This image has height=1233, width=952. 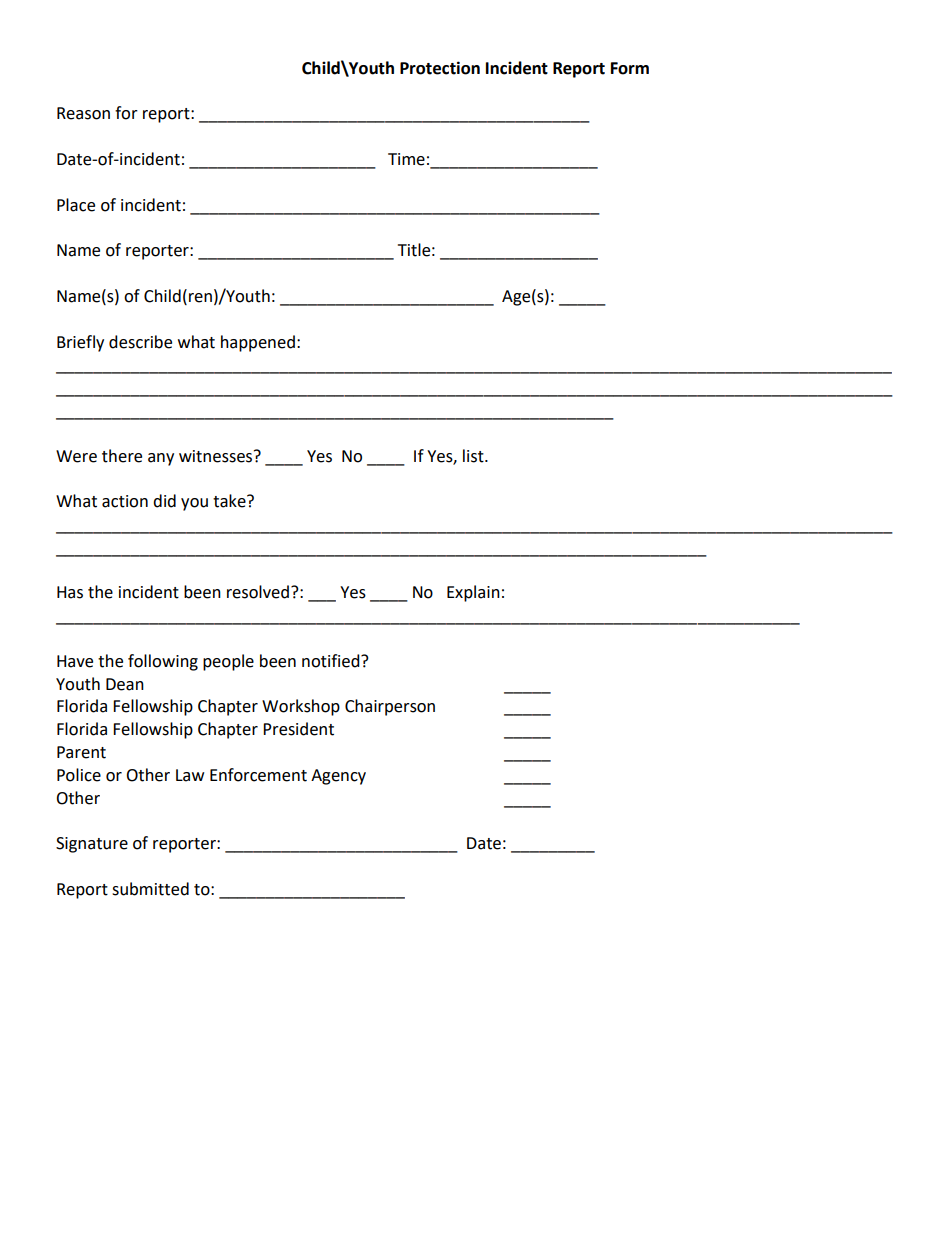 I want to click on Form, so click(x=630, y=68).
